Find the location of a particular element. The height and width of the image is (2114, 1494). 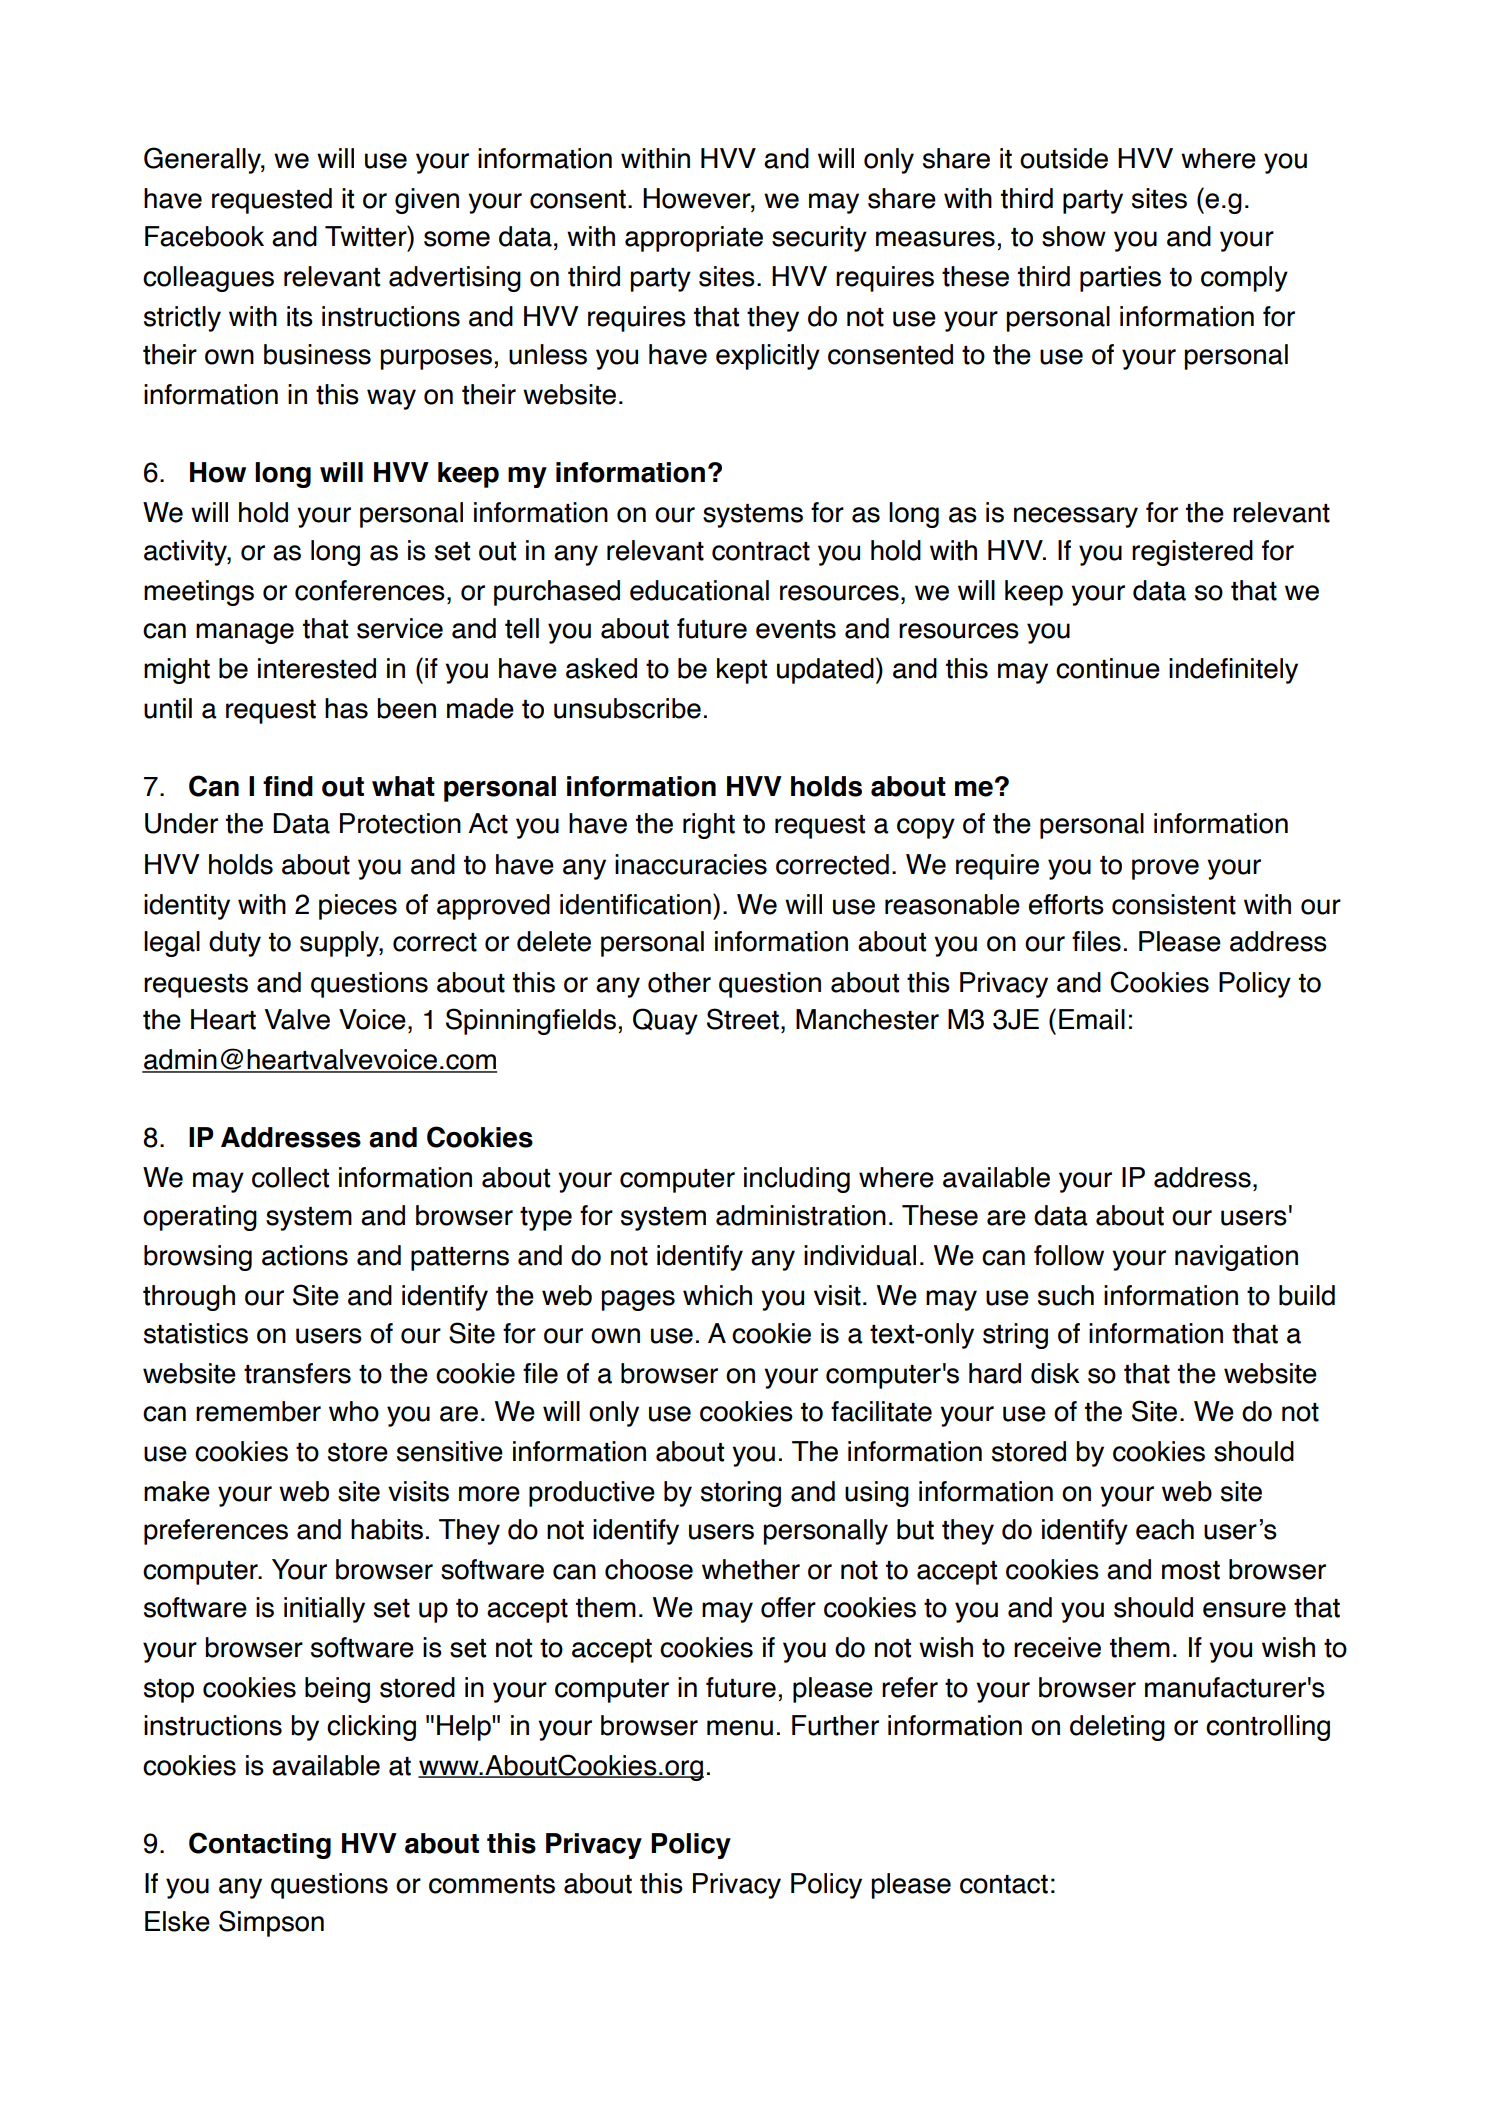

remember is located at coordinates (258, 1411).
